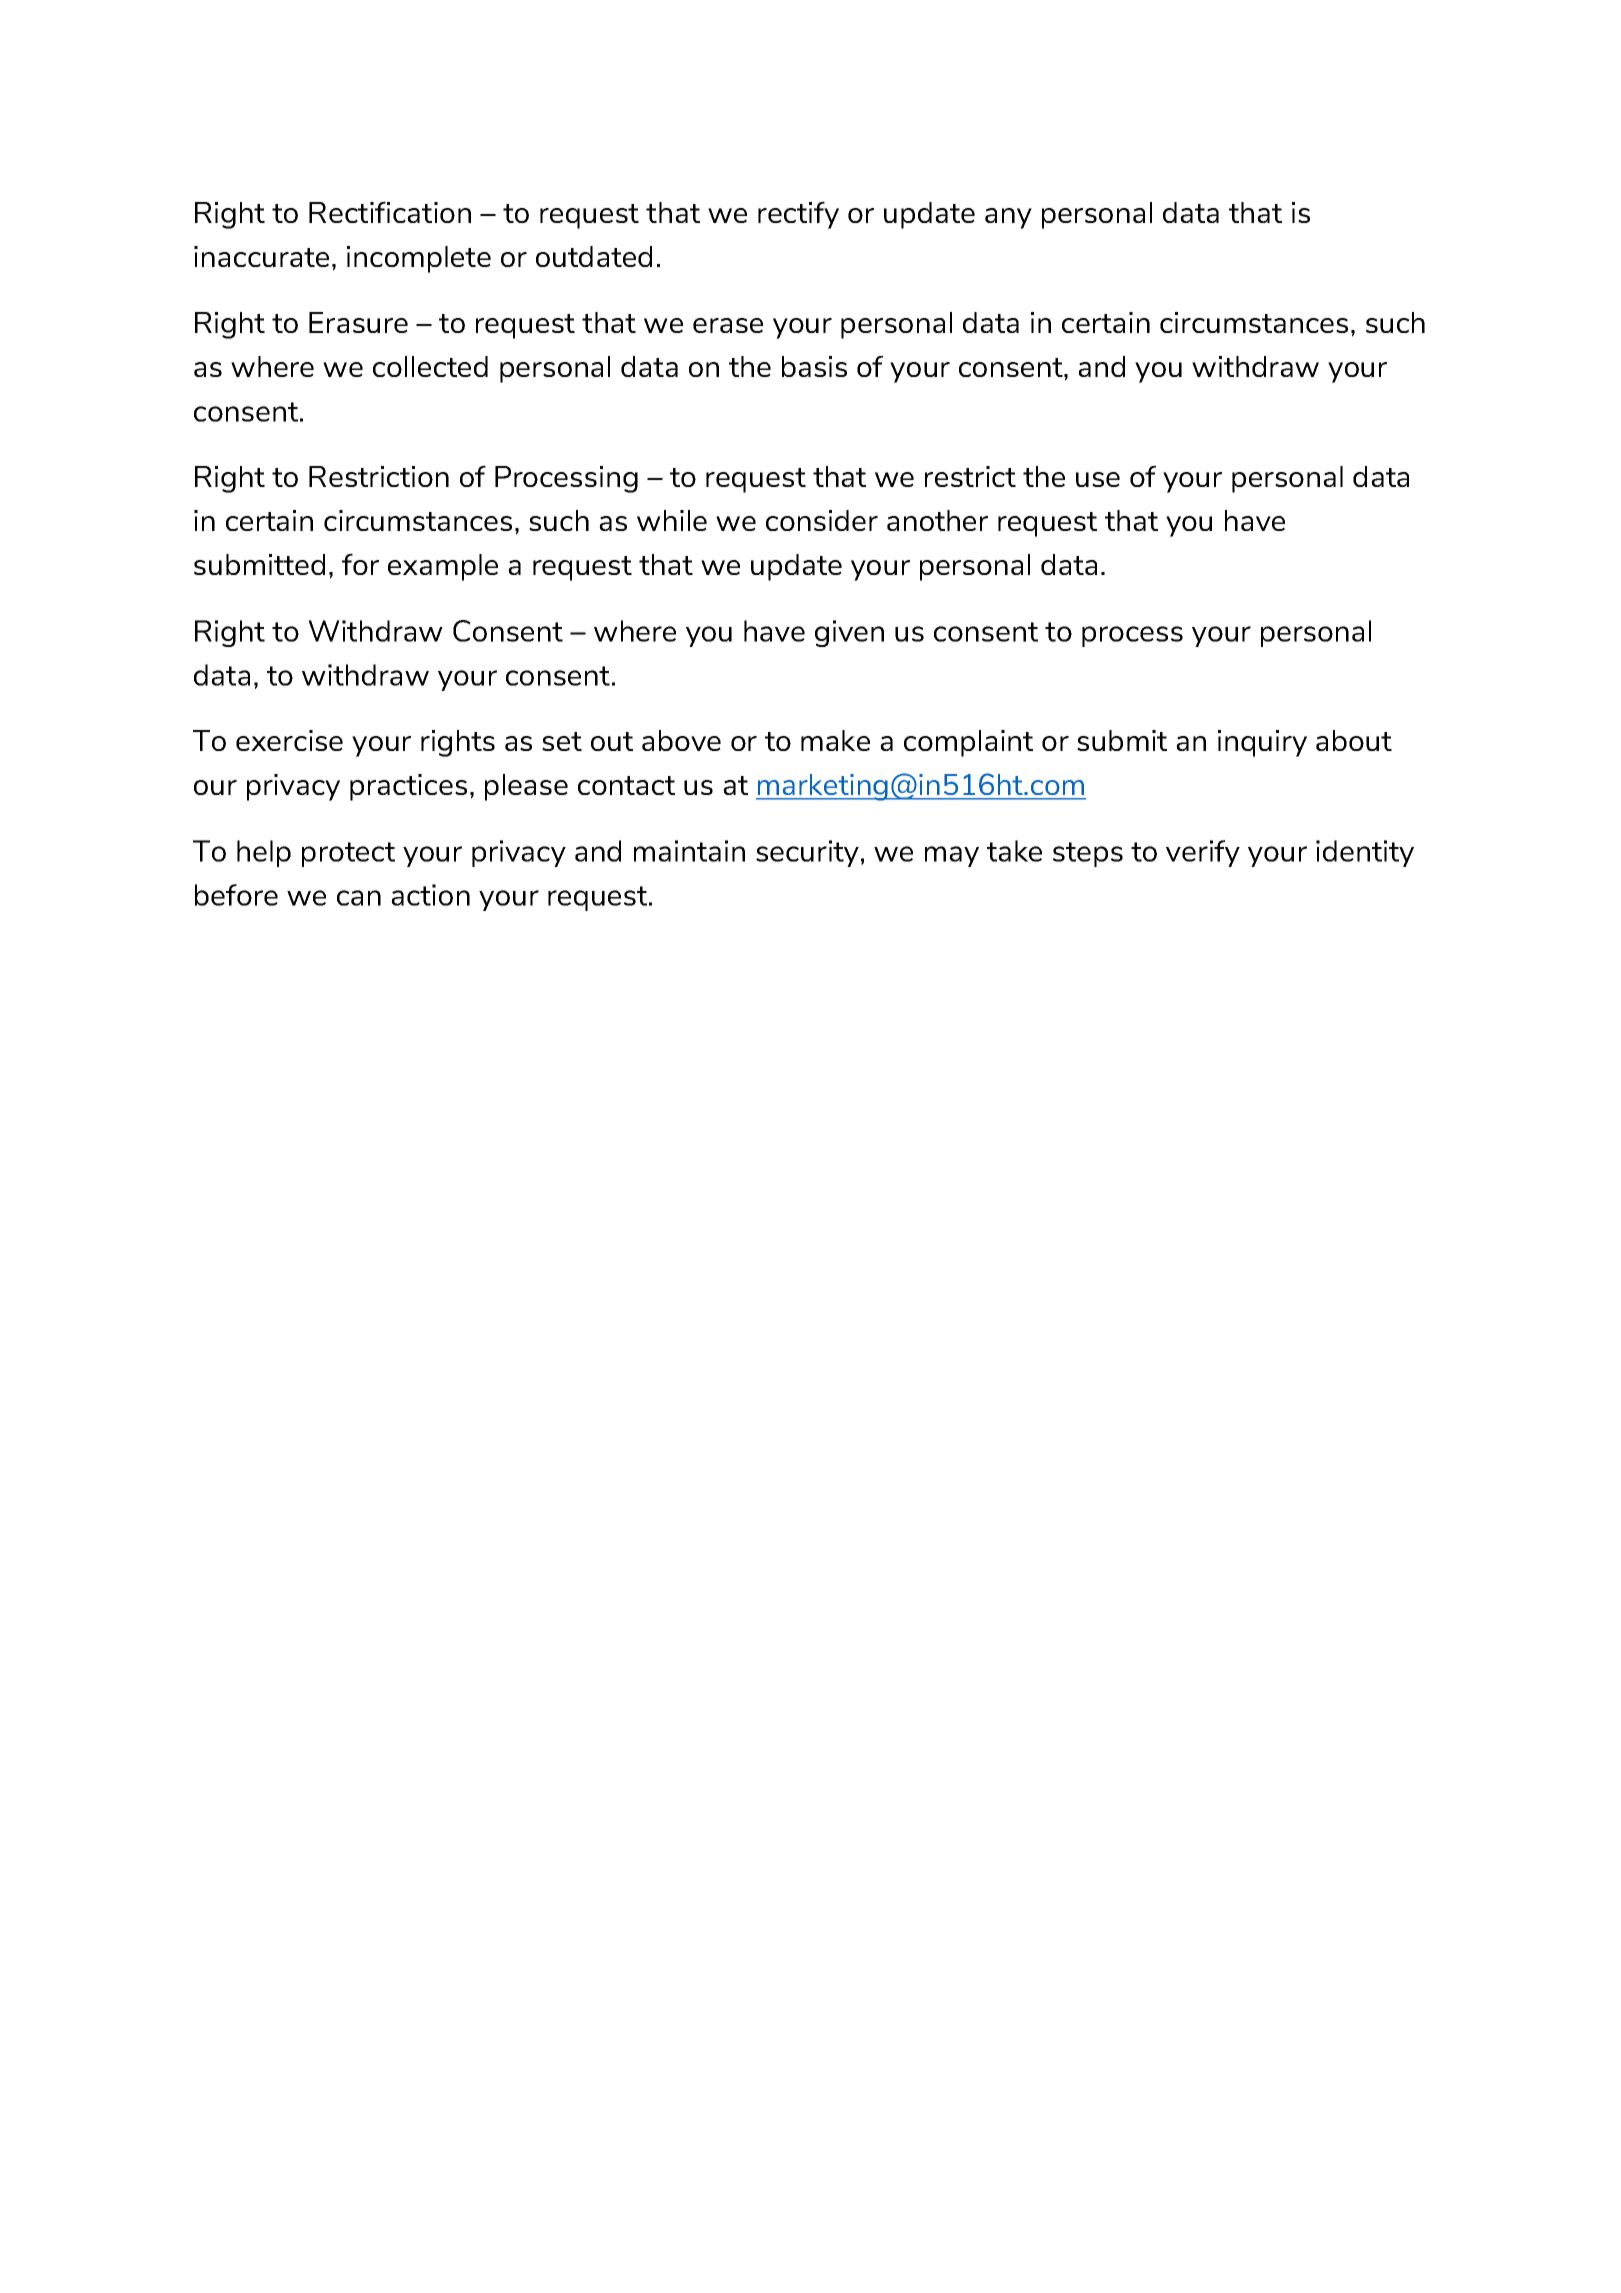  Describe the element at coordinates (937, 520) in the screenshot. I see `another` at that location.
